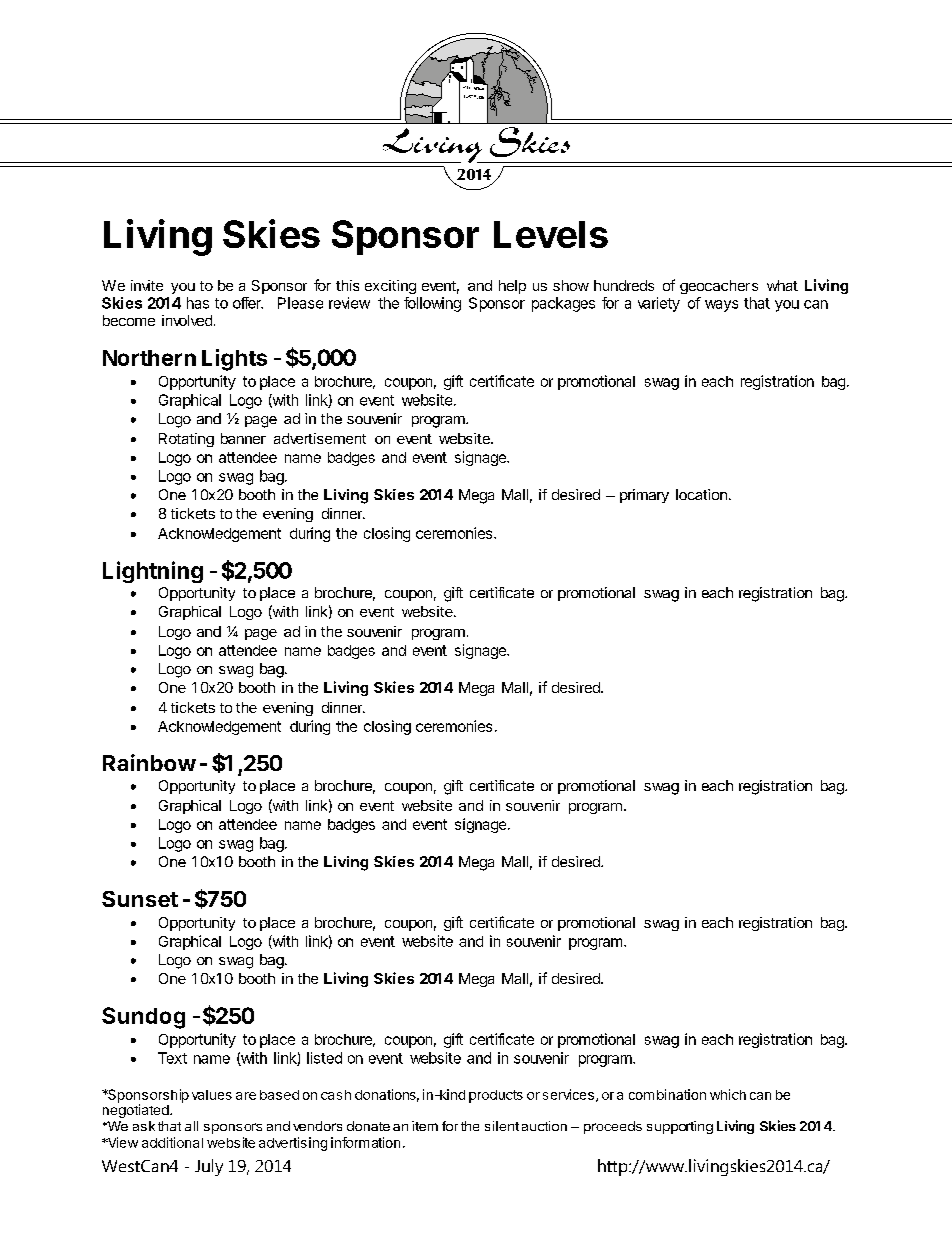 The width and height of the screenshot is (952, 1233). I want to click on location, so click(701, 494).
